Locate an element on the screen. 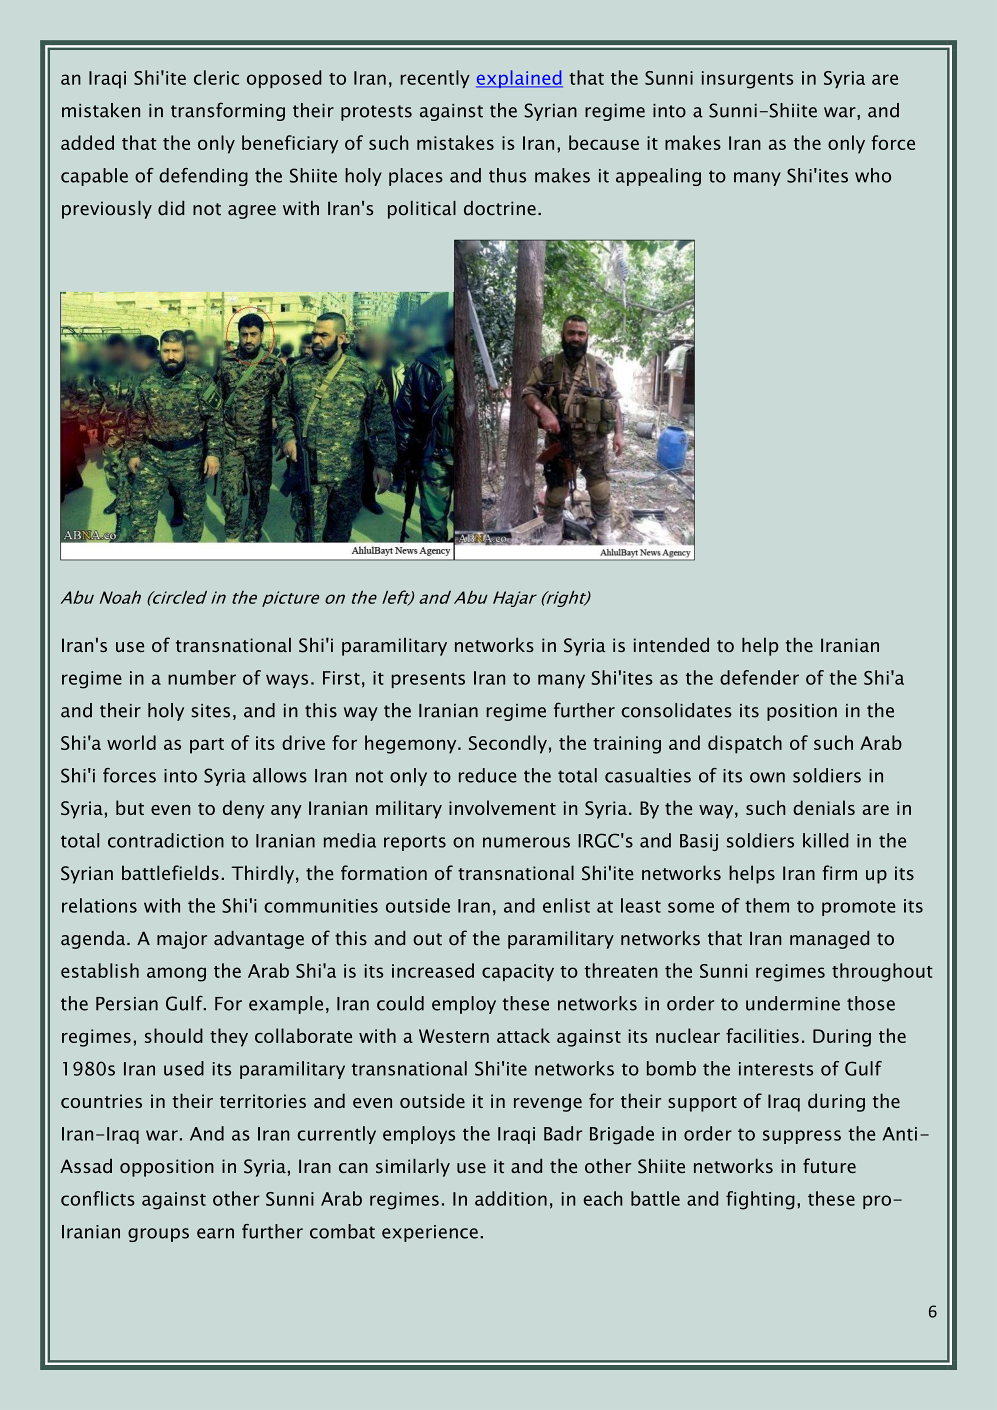 The height and width of the screenshot is (1410, 997). them is located at coordinates (767, 905).
